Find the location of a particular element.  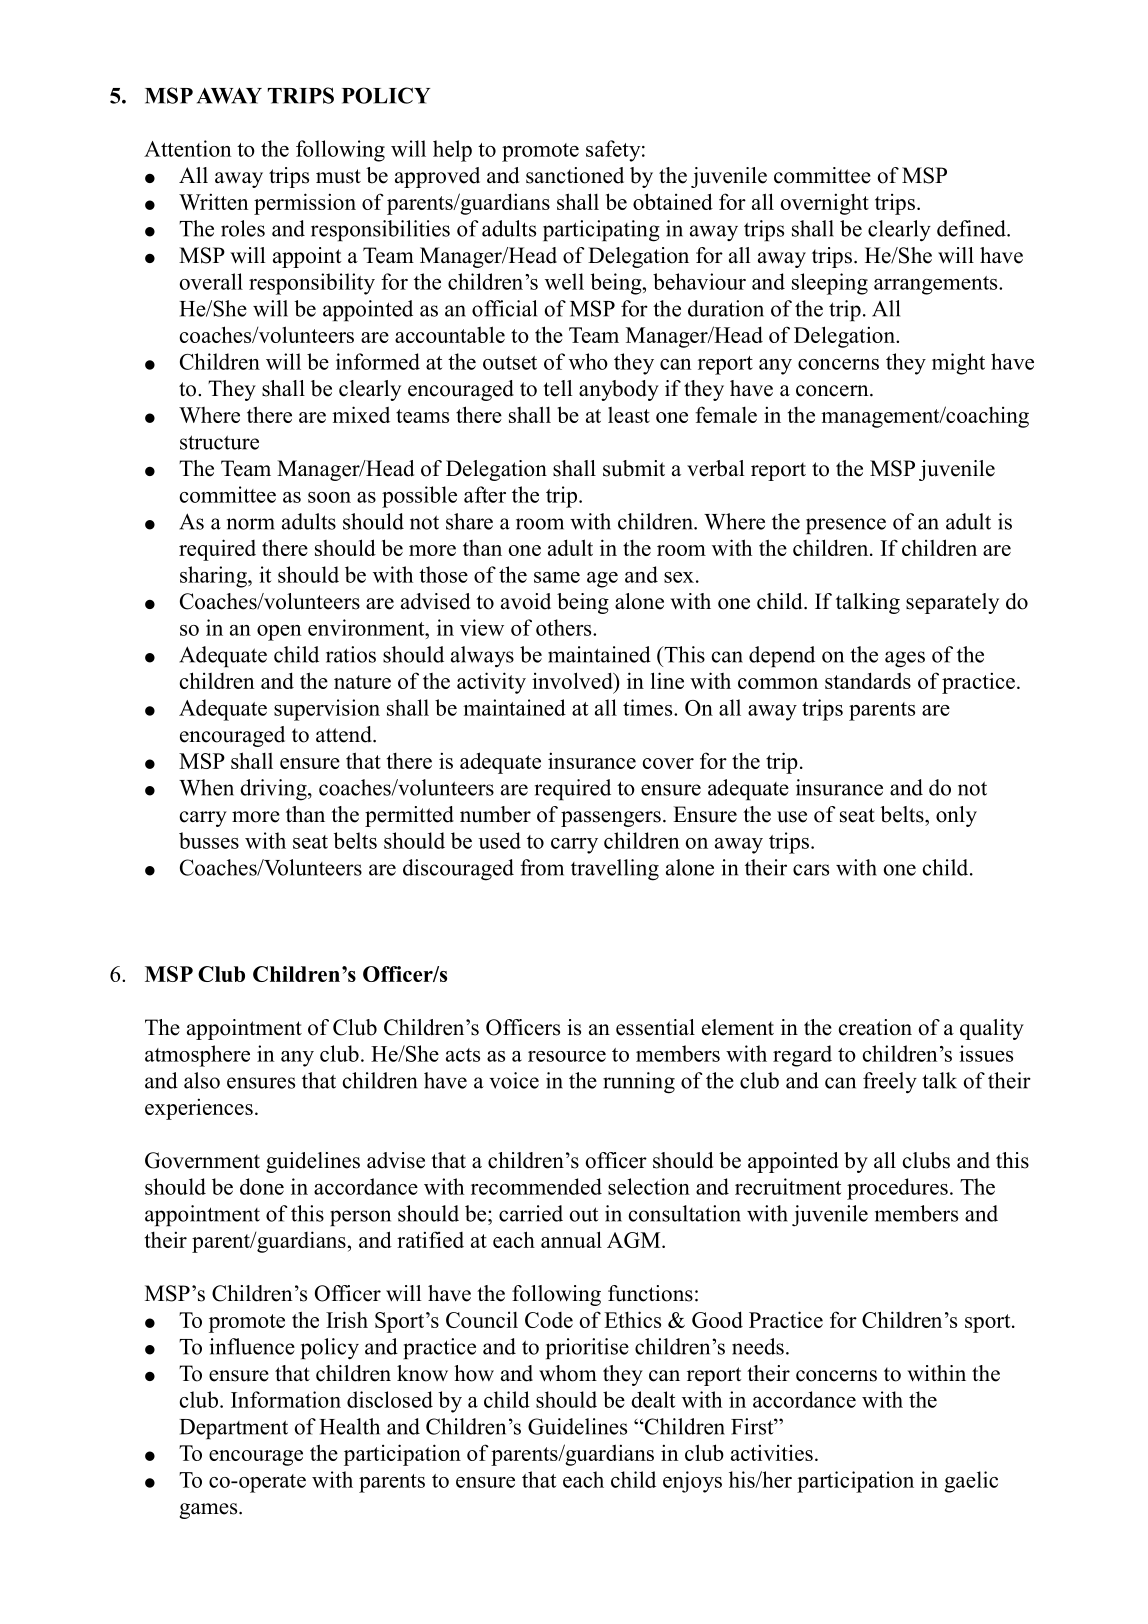

enjoys is located at coordinates (692, 1482).
